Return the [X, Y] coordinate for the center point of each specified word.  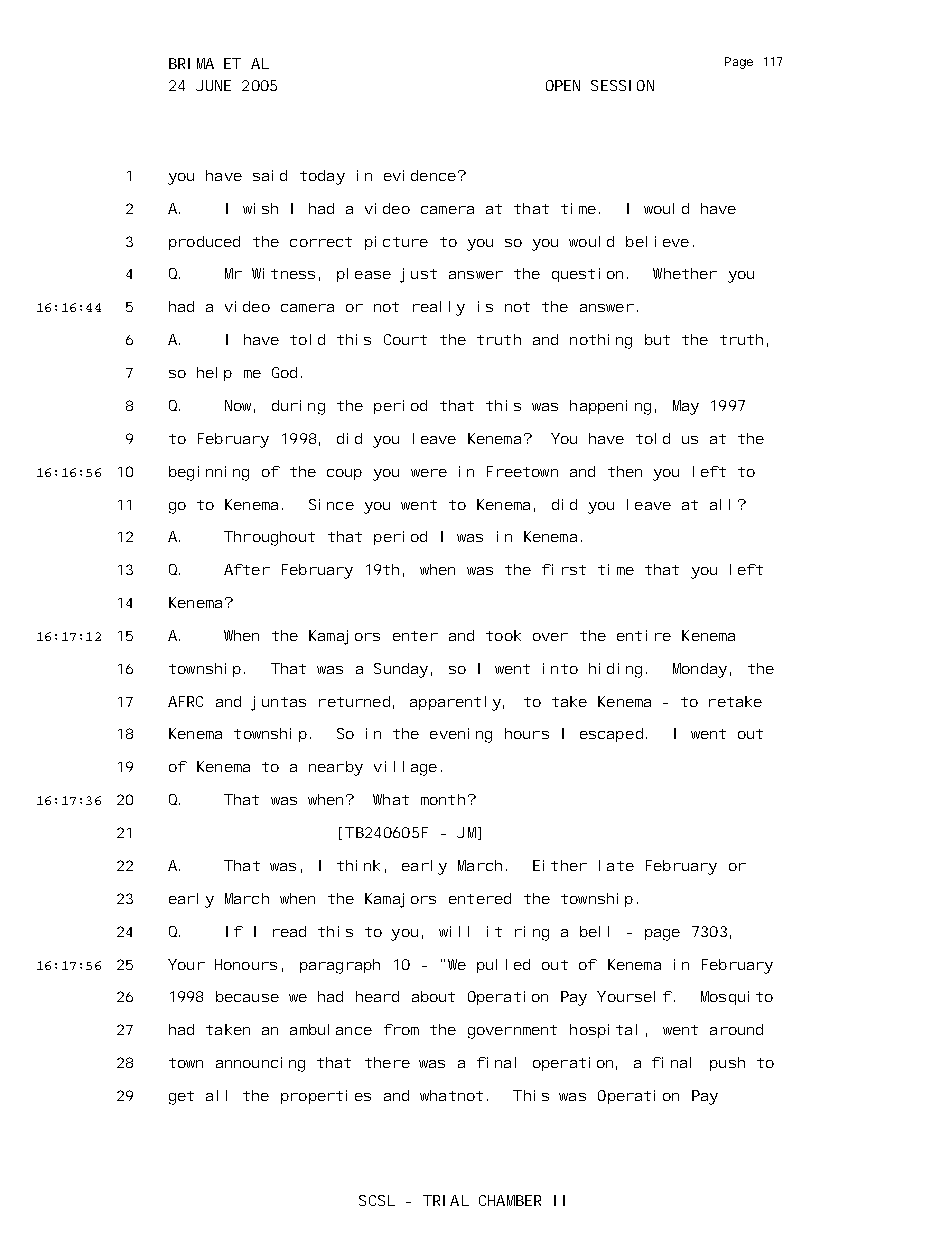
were [429, 473]
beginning [209, 473]
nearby [336, 768]
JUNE [213, 85]
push [727, 1064]
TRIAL [446, 1200]
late [616, 865]
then [625, 471]
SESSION [622, 85]
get [181, 1098]
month [443, 799]
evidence [420, 175]
